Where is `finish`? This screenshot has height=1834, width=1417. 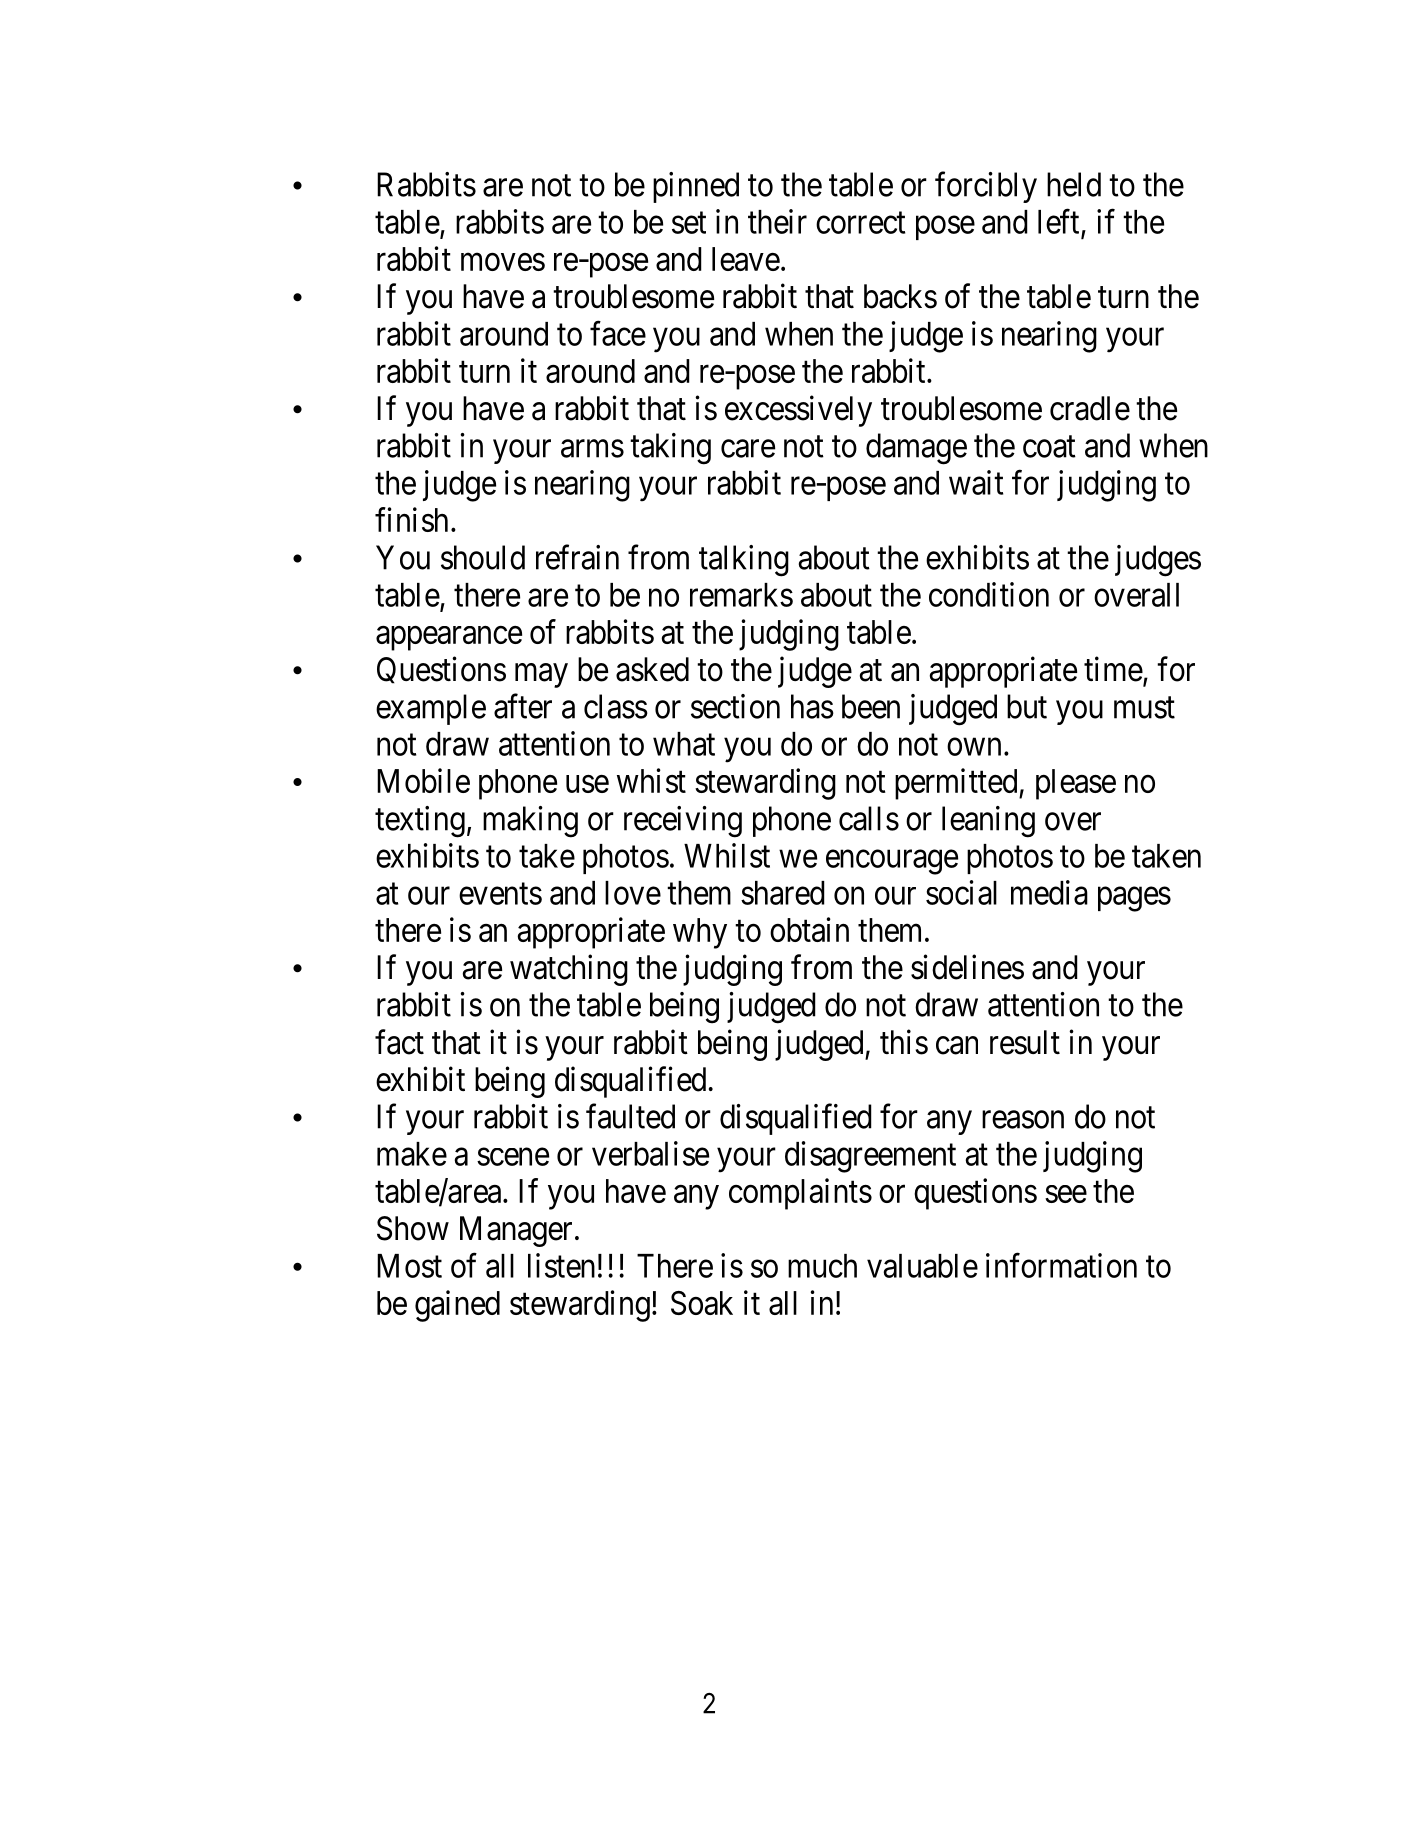
finish is located at coordinates (411, 519).
